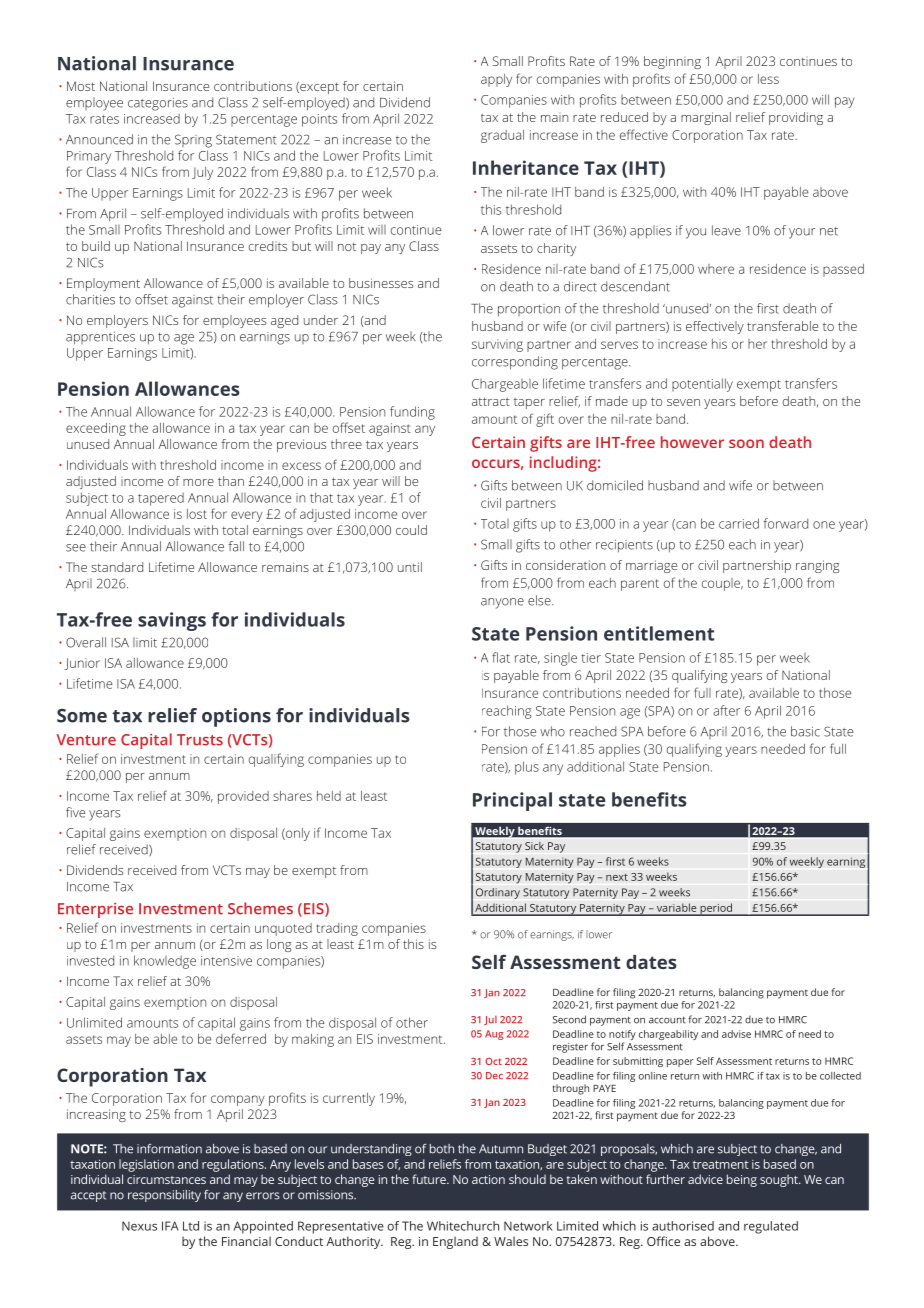  I want to click on less, so click(768, 79).
